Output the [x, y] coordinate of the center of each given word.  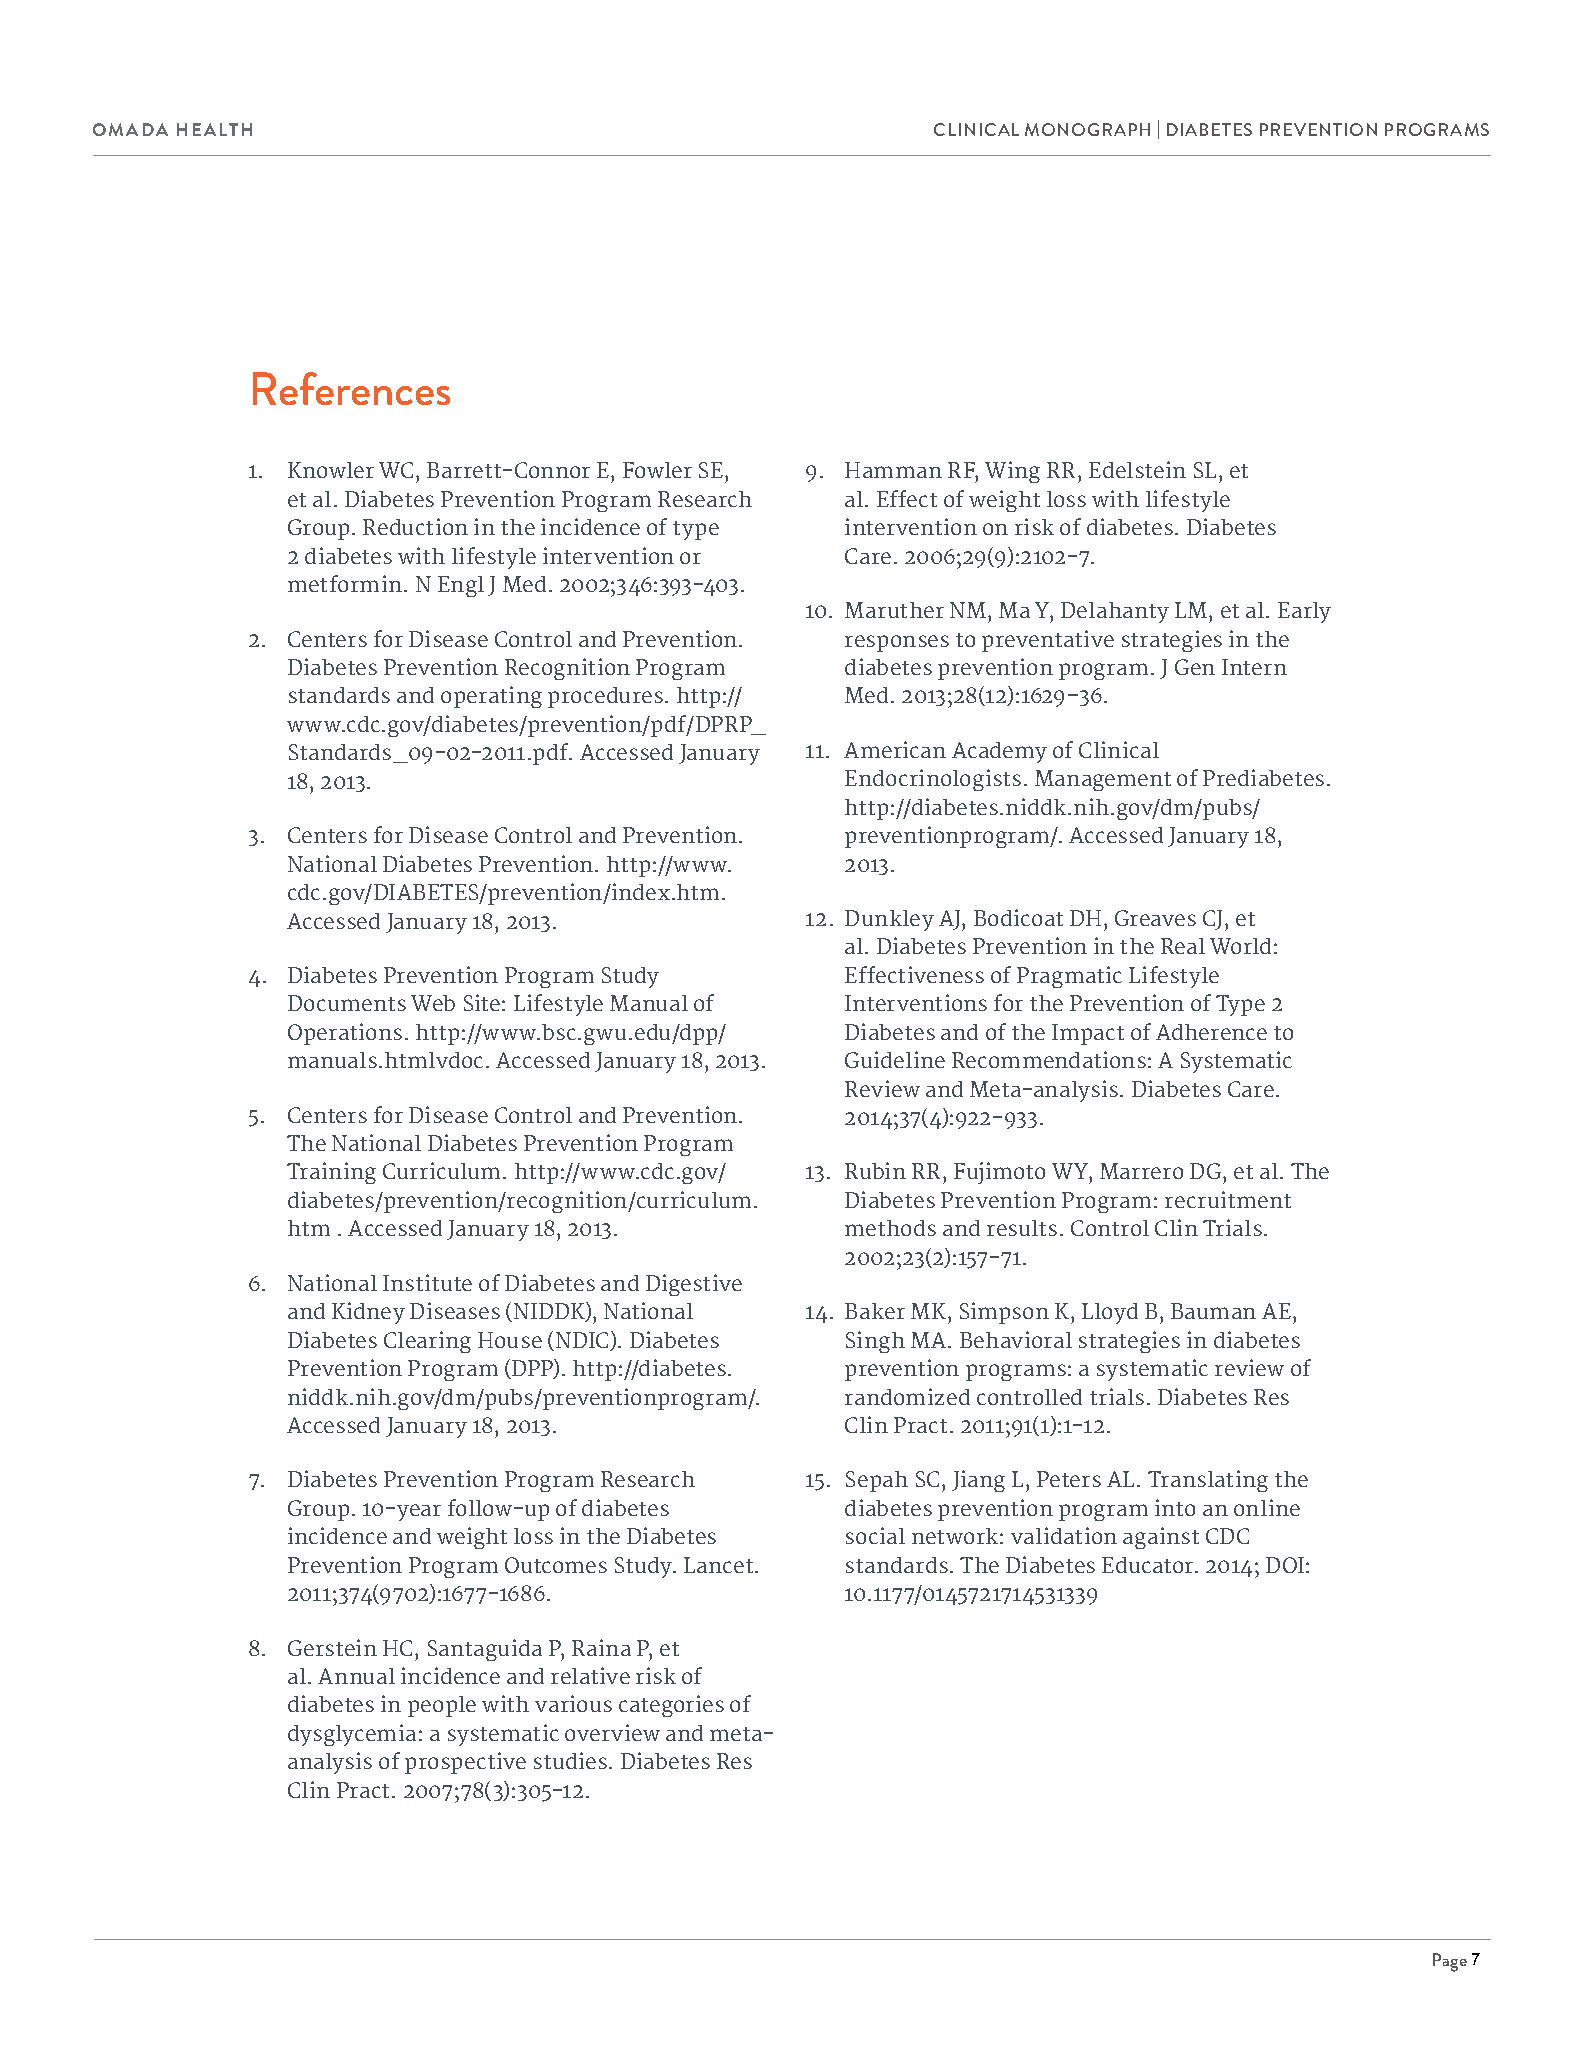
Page [1450, 1962]
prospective [465, 1763]
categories [671, 1706]
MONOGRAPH [1087, 129]
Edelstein [1137, 469]
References [351, 388]
